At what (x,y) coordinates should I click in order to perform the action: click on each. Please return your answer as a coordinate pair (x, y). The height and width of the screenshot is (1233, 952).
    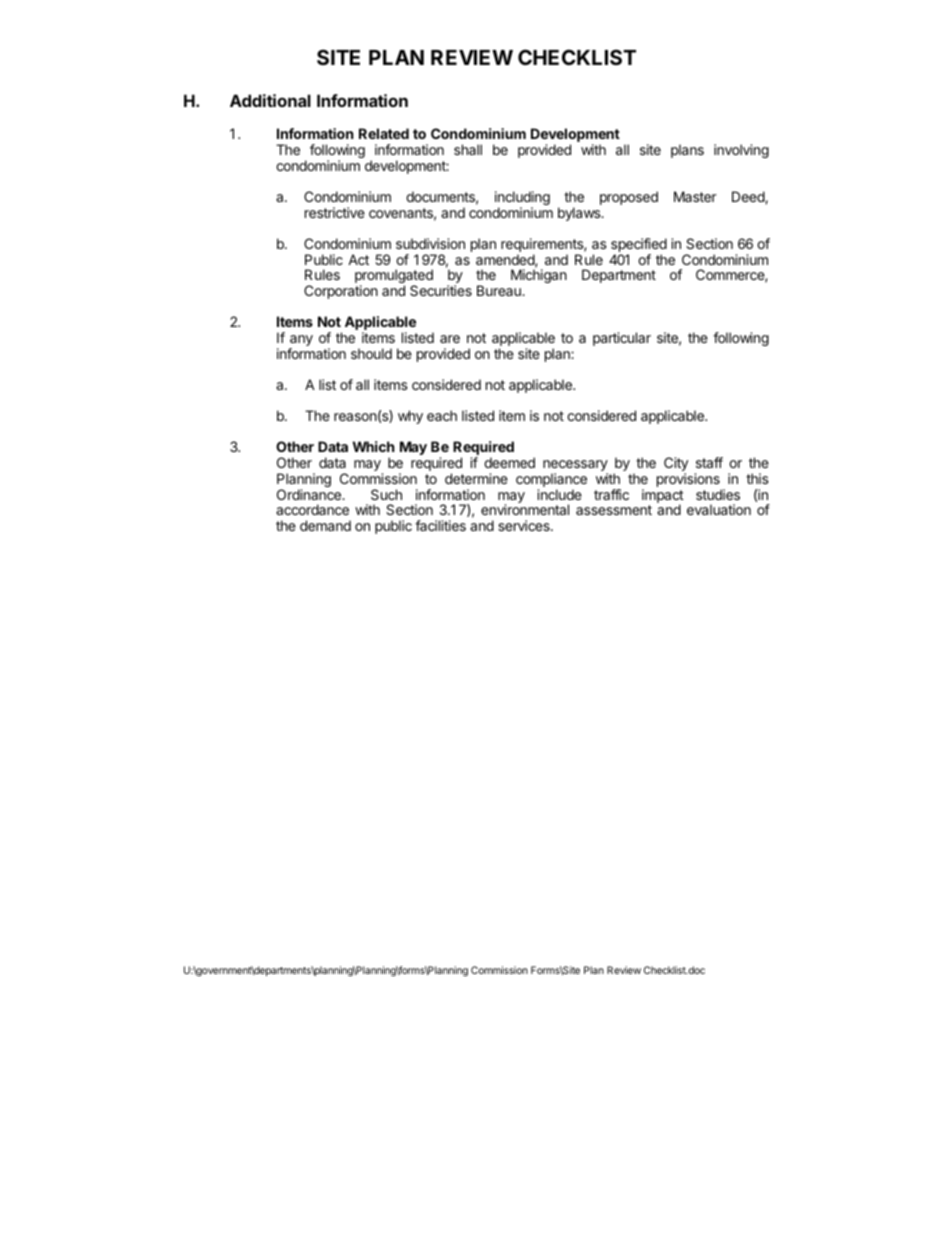
    Looking at the image, I should click on (442, 415).
